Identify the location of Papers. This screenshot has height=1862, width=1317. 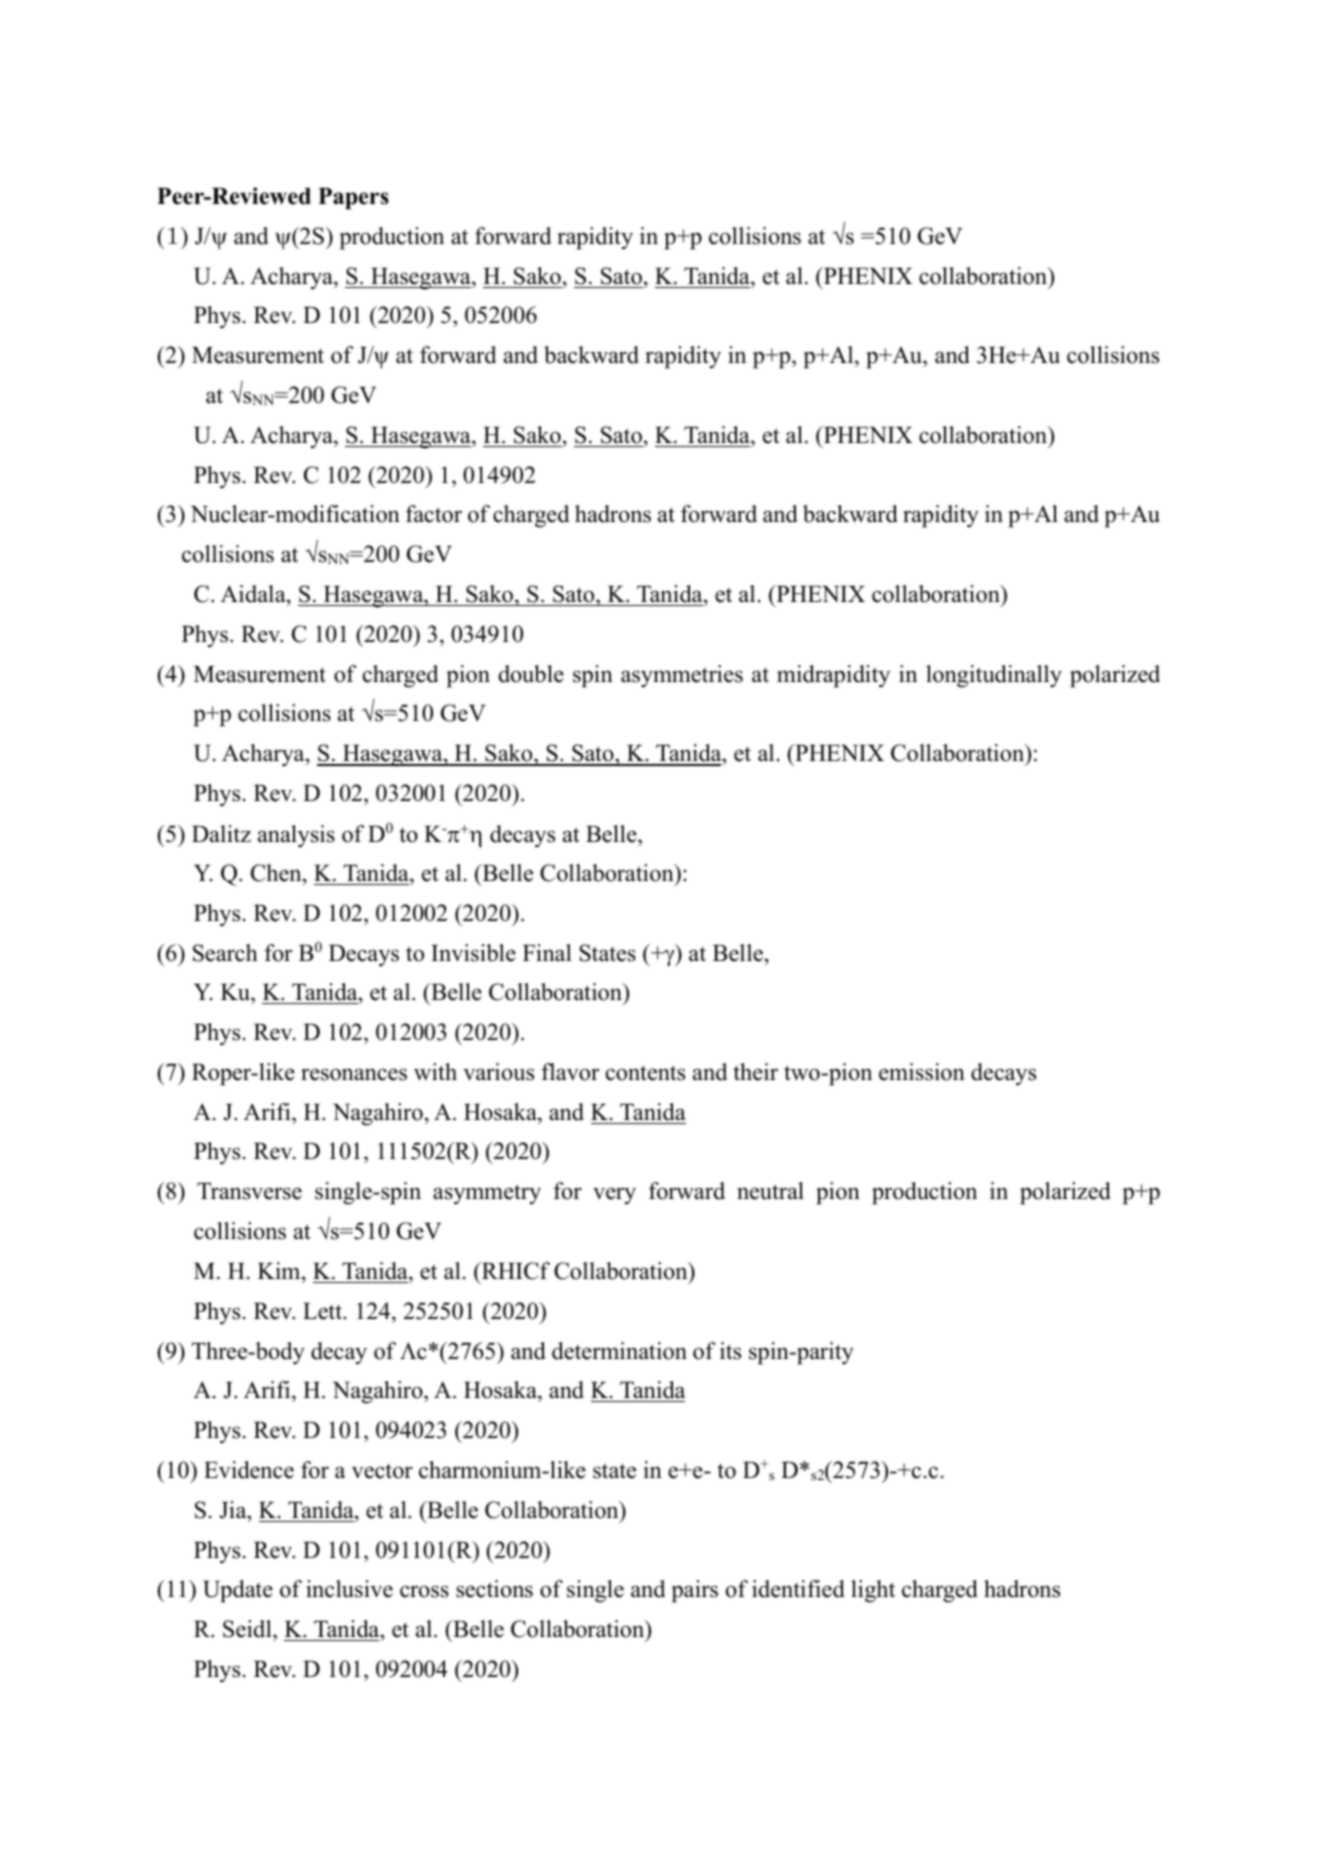
(353, 199).
